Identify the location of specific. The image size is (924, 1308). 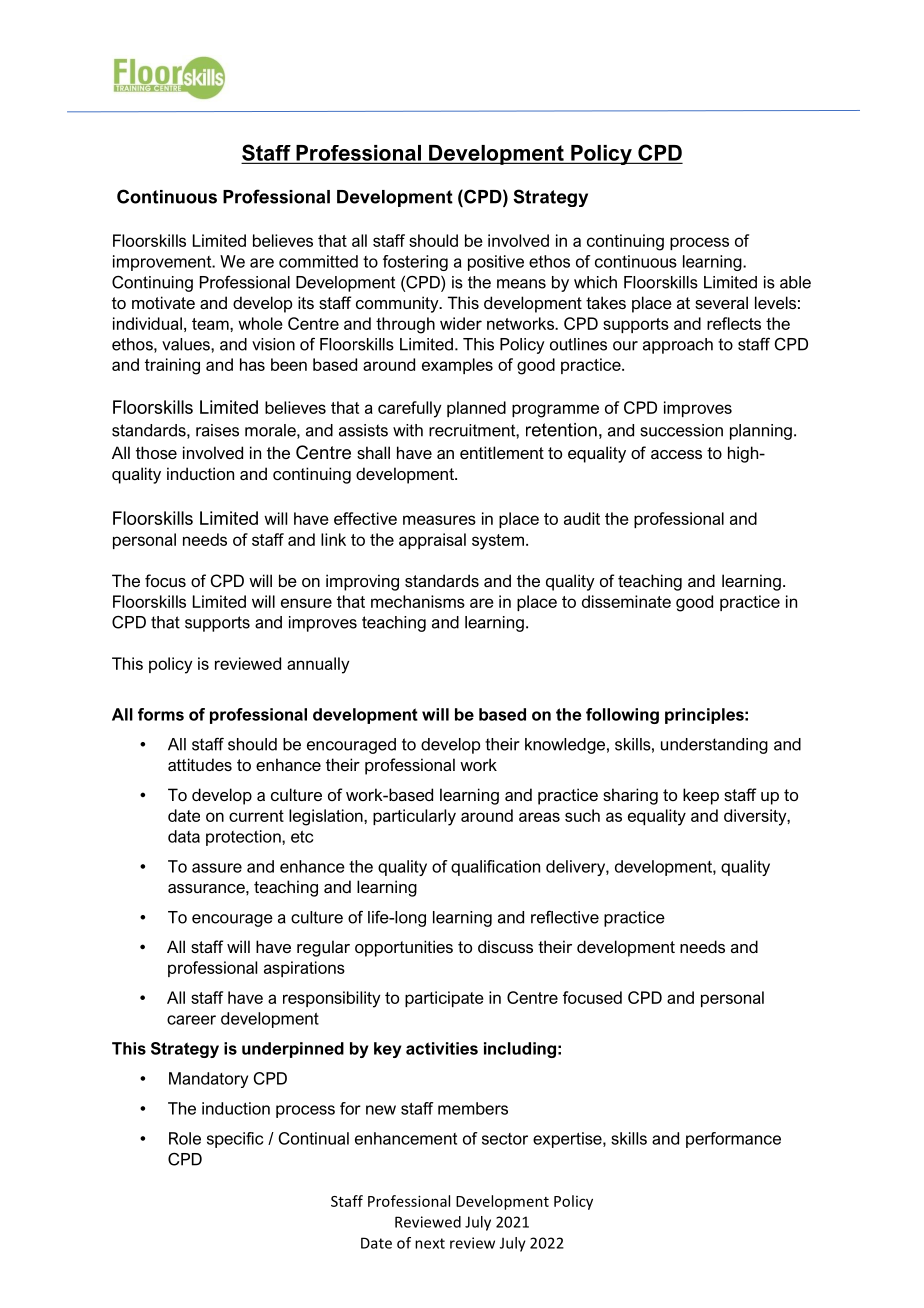
(235, 1140).
